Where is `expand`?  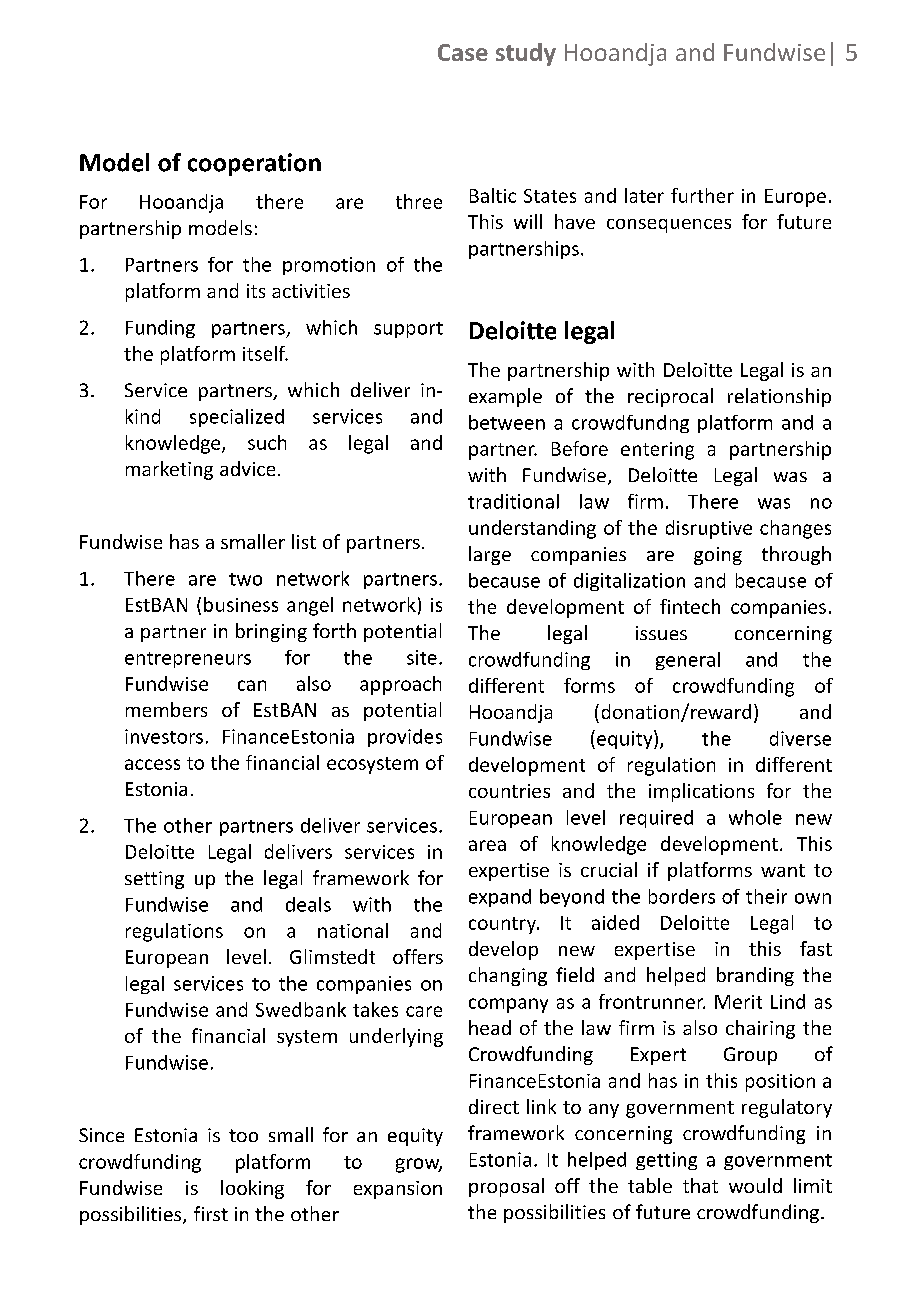 expand is located at coordinates (500, 898).
